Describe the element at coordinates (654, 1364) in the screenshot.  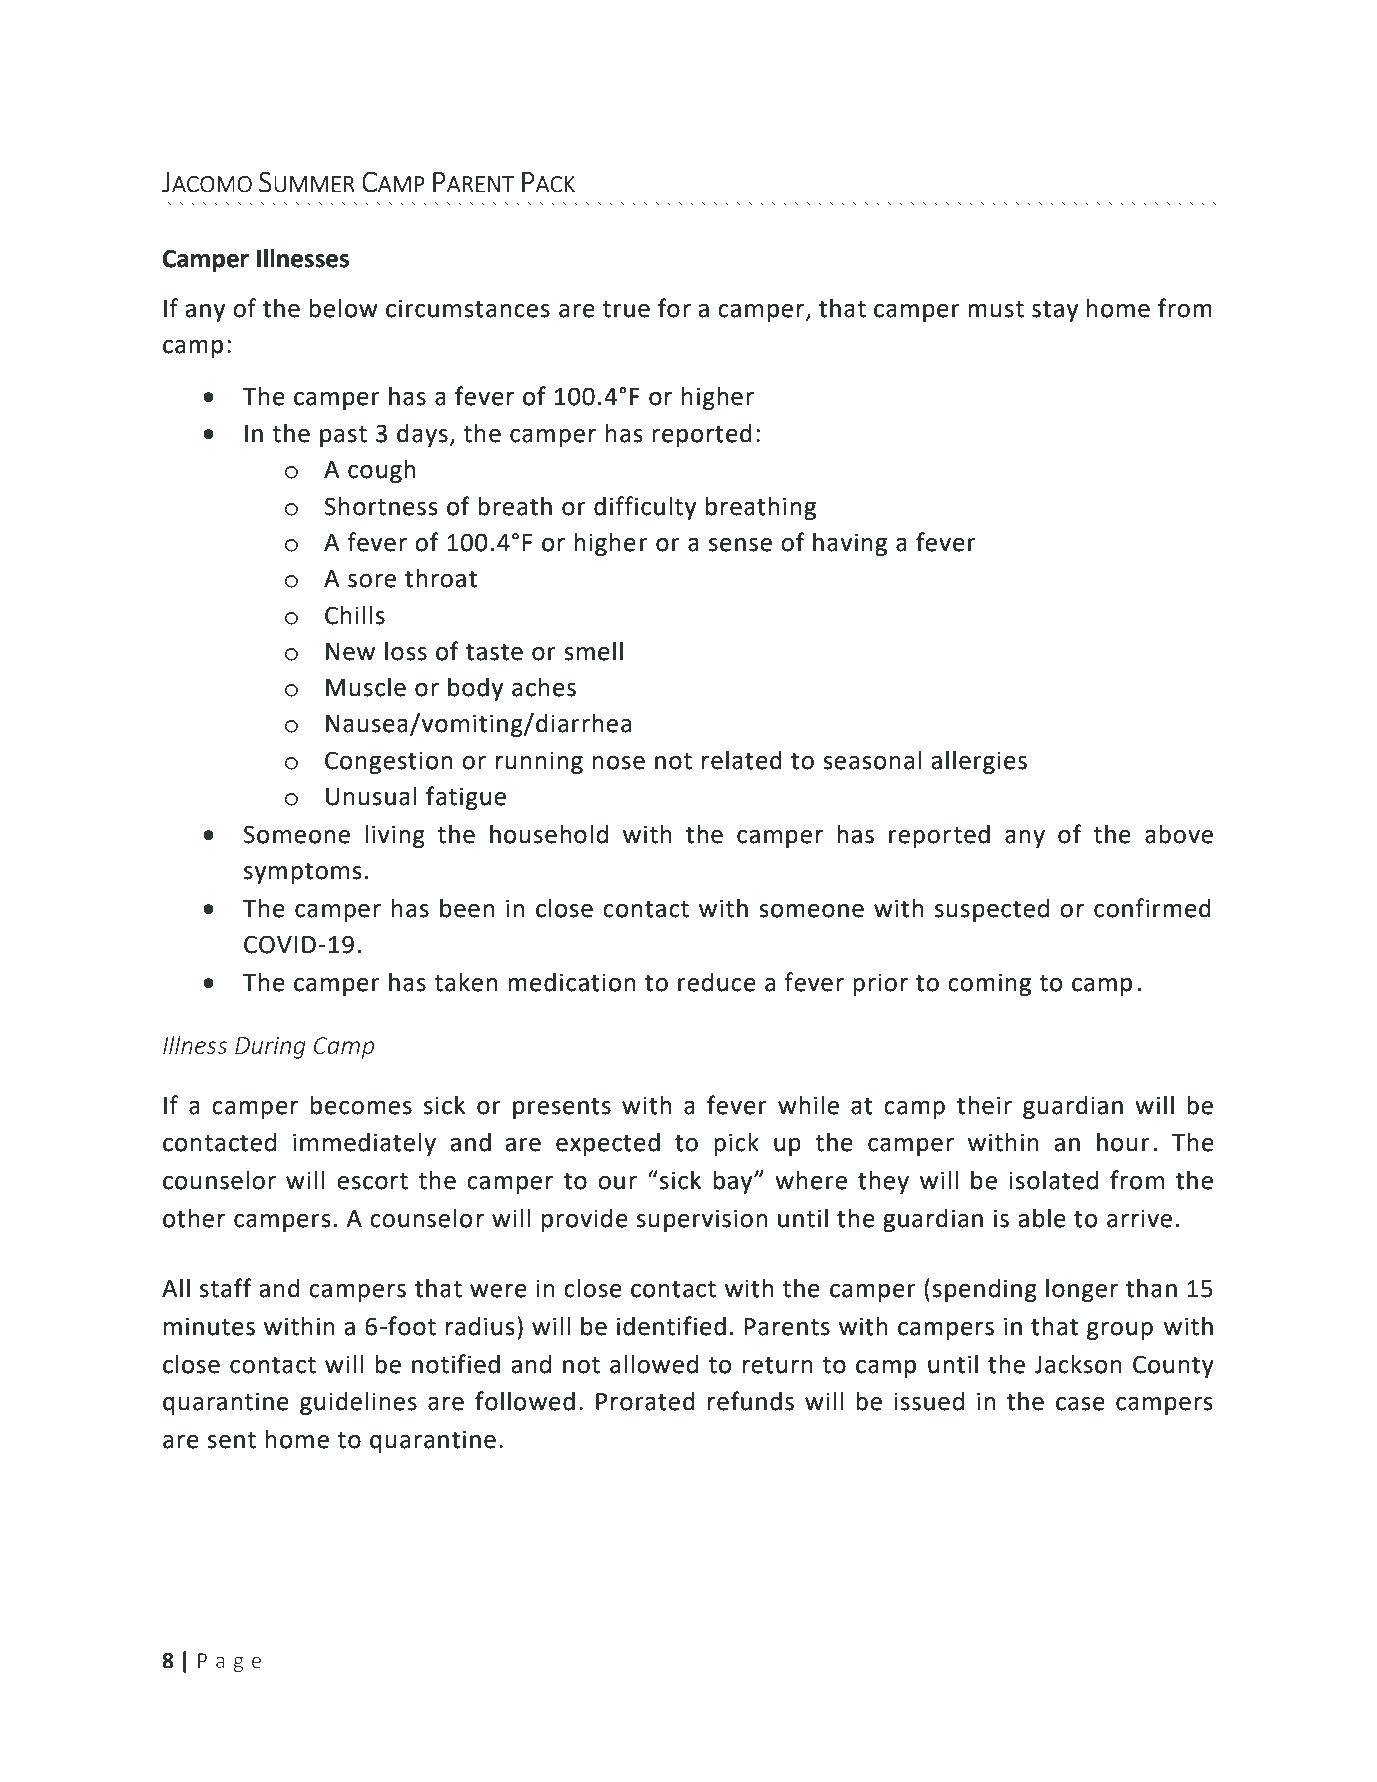
I see `allowed` at that location.
